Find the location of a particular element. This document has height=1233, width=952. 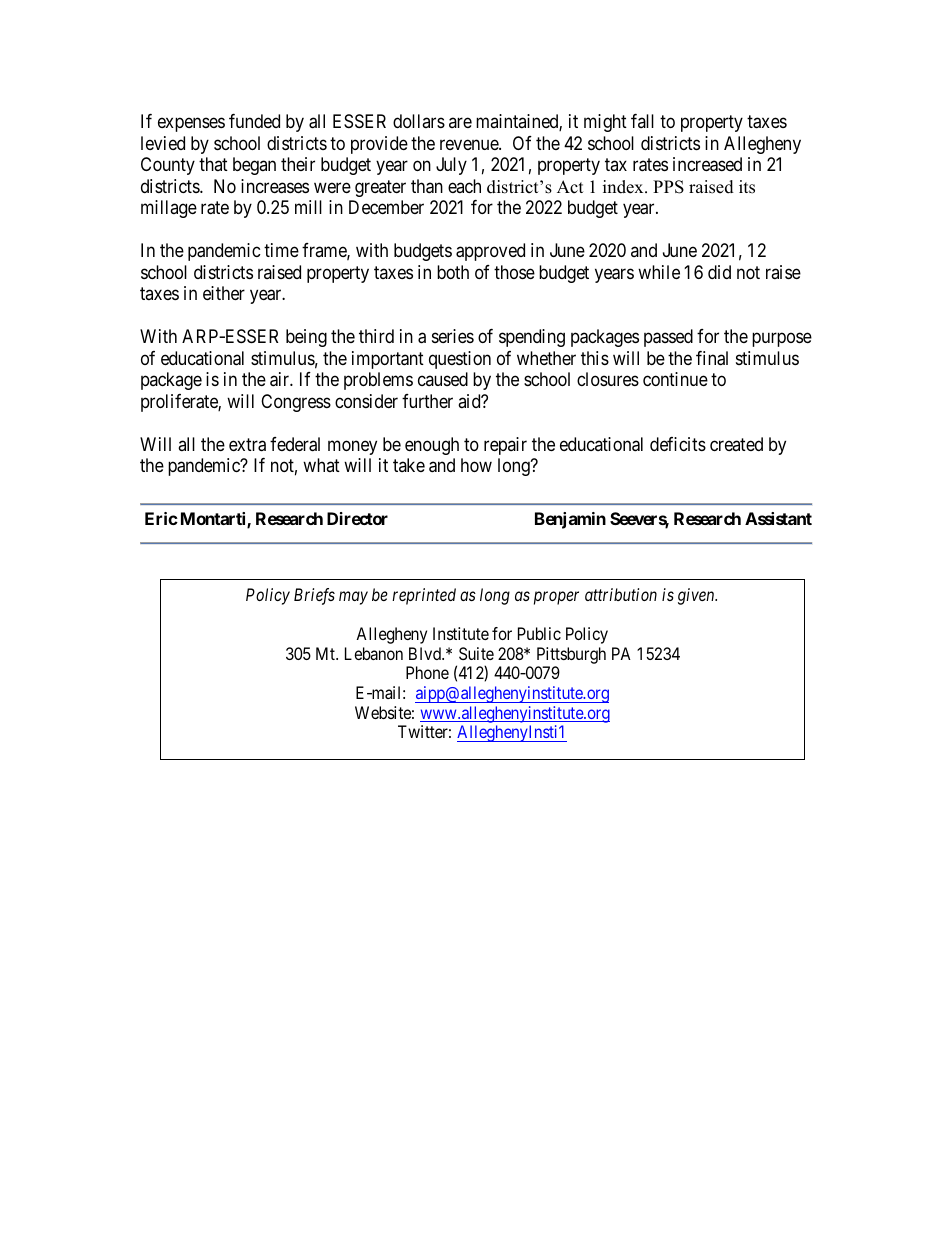

Eric is located at coordinates (161, 518).
